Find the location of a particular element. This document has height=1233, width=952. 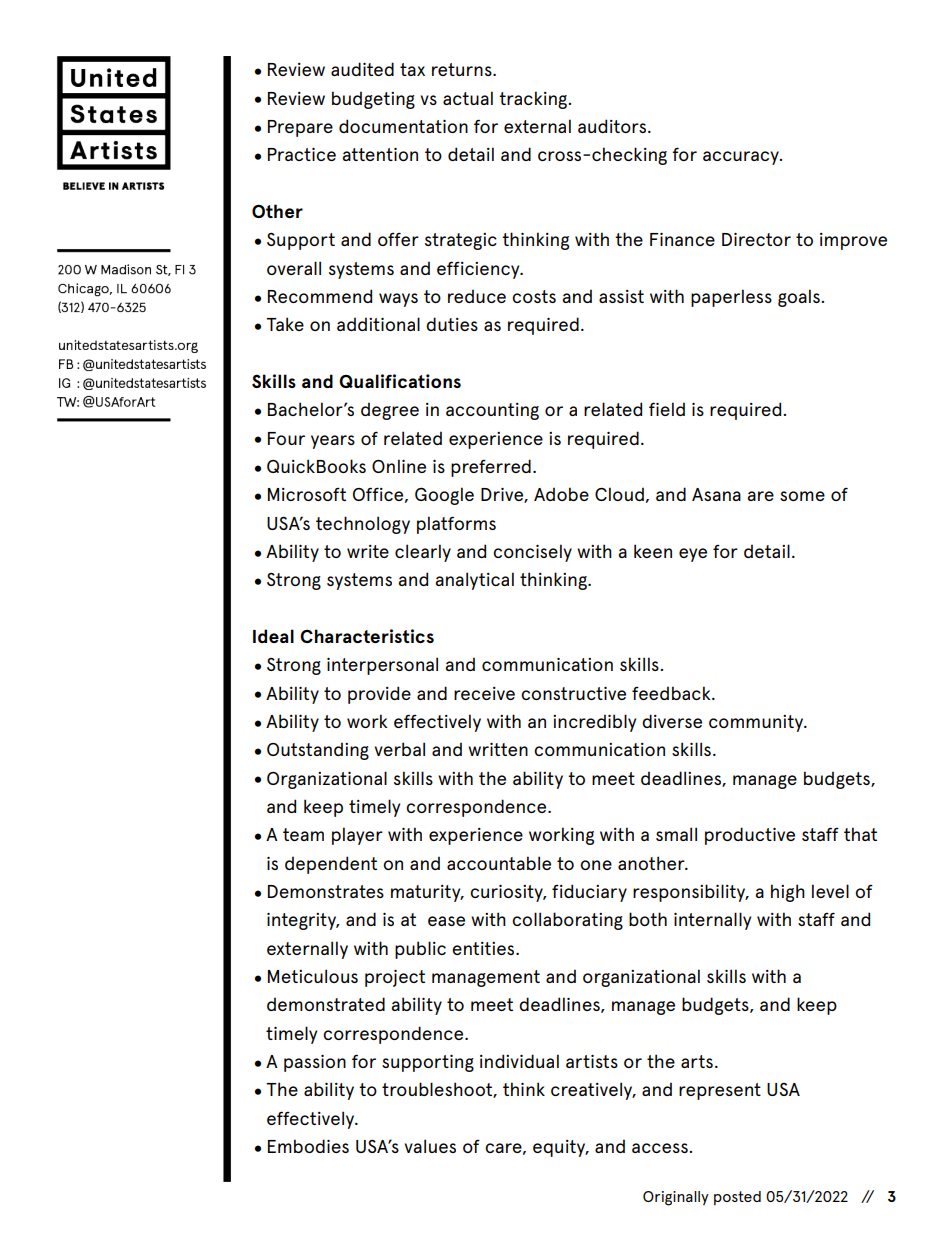

Characteristics is located at coordinates (367, 636).
